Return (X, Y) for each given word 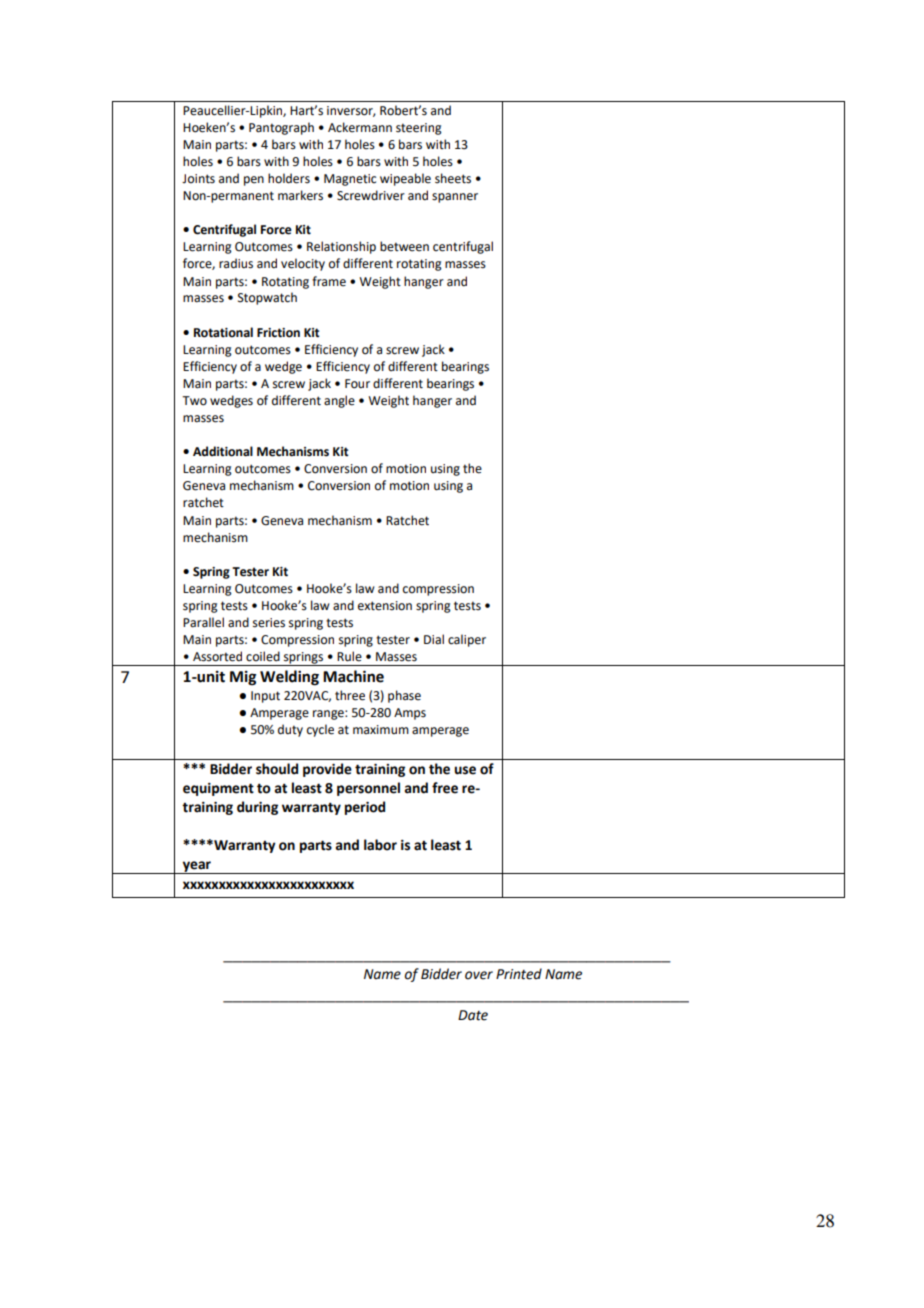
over (479, 975)
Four (357, 384)
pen (254, 181)
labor (380, 845)
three (350, 695)
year (197, 867)
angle (339, 401)
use (465, 770)
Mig (243, 678)
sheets (453, 178)
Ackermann (360, 127)
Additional (223, 451)
